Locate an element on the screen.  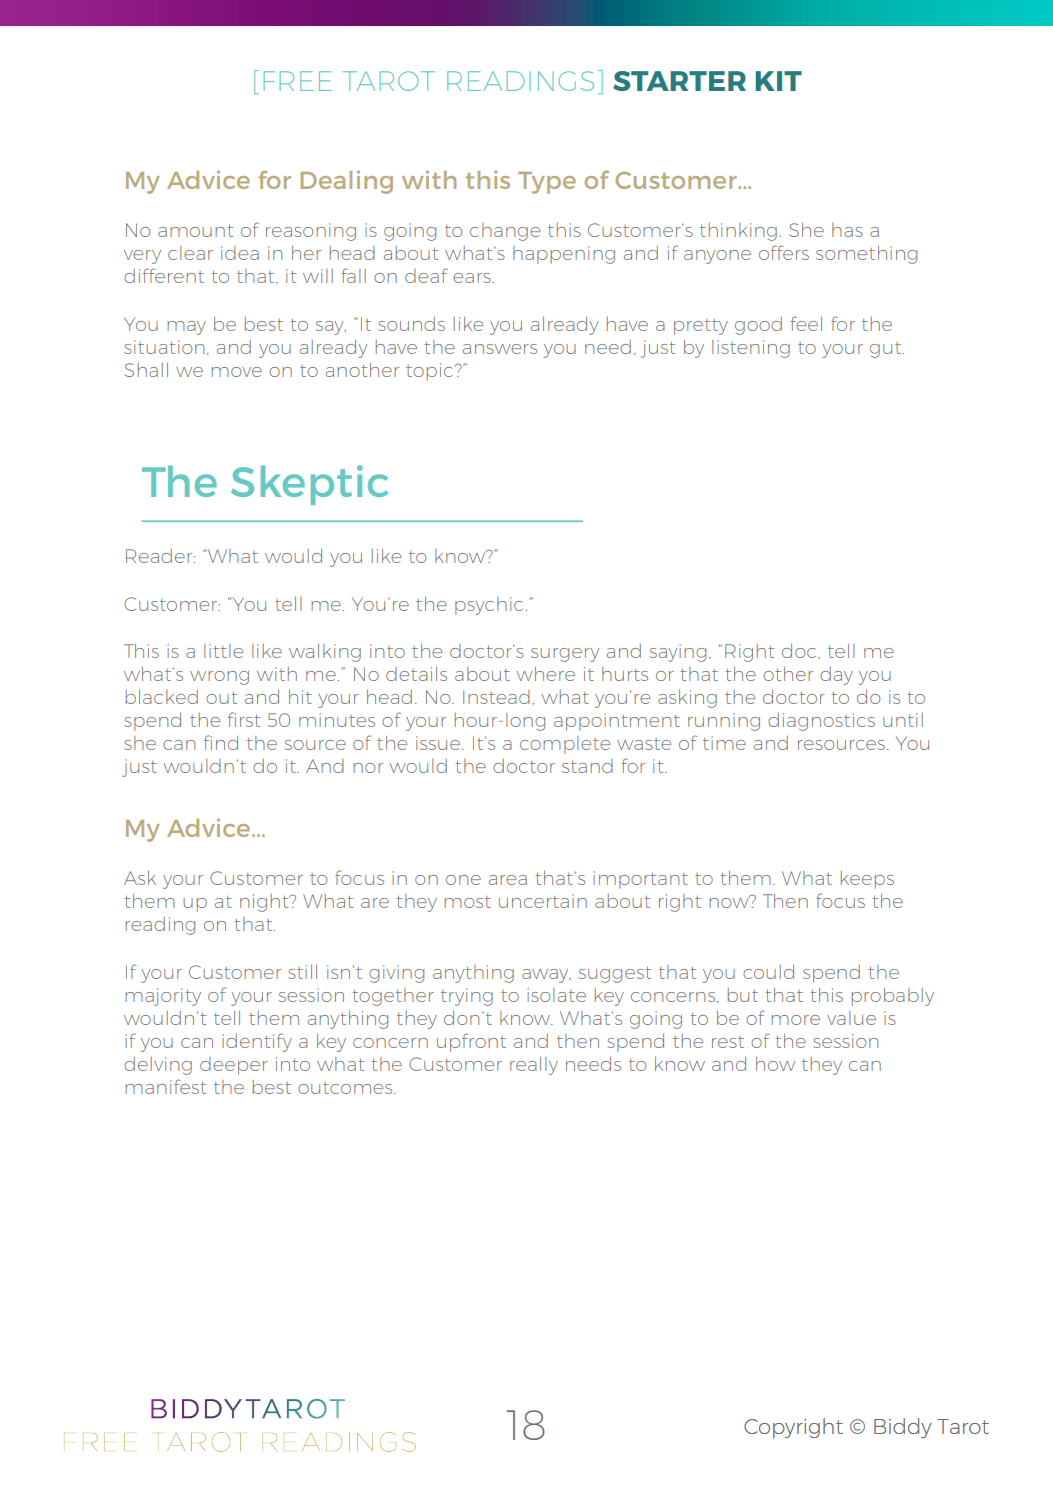
KIT is located at coordinates (778, 81).
